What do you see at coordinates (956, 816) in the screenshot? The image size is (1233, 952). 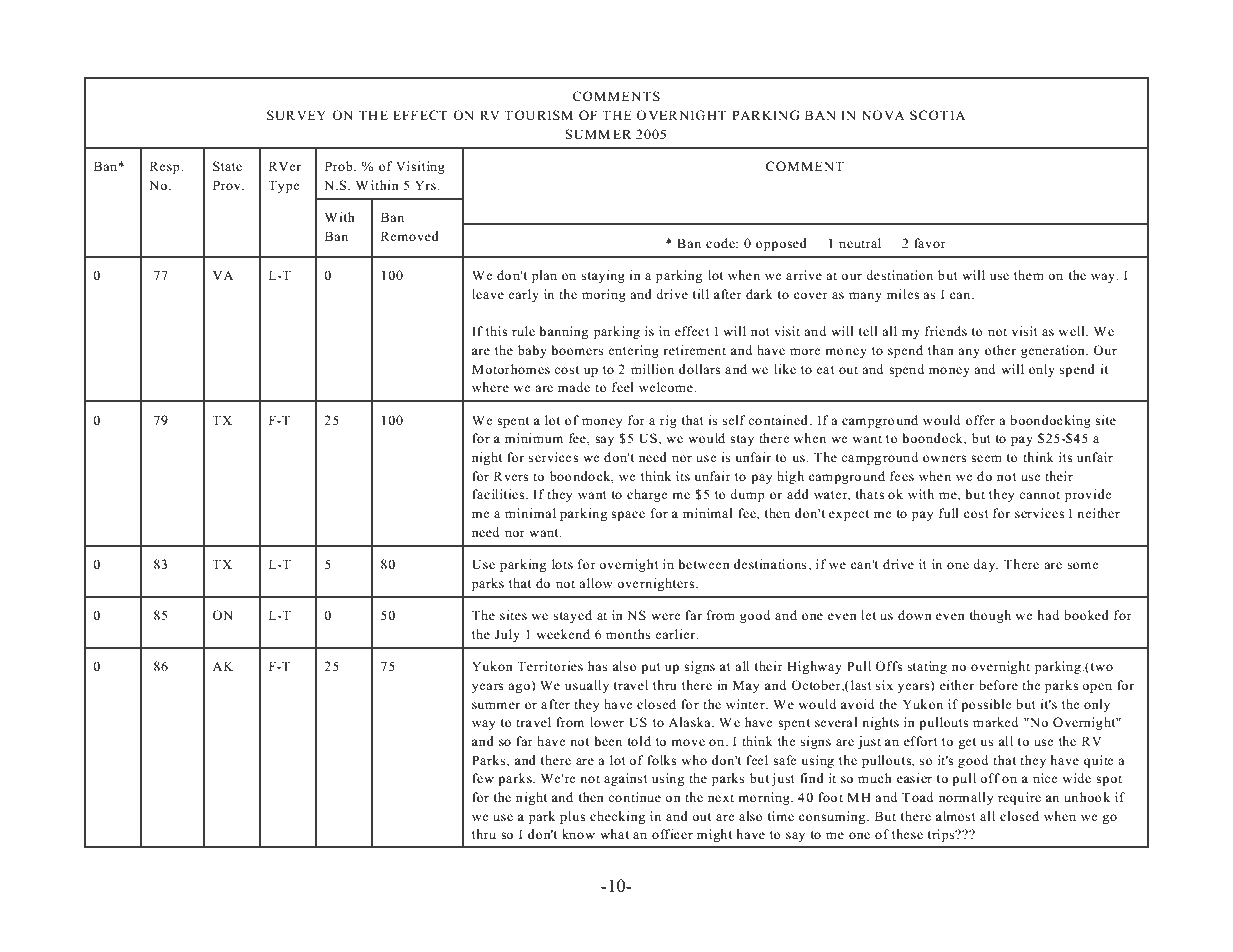 I see `almost` at bounding box center [956, 816].
